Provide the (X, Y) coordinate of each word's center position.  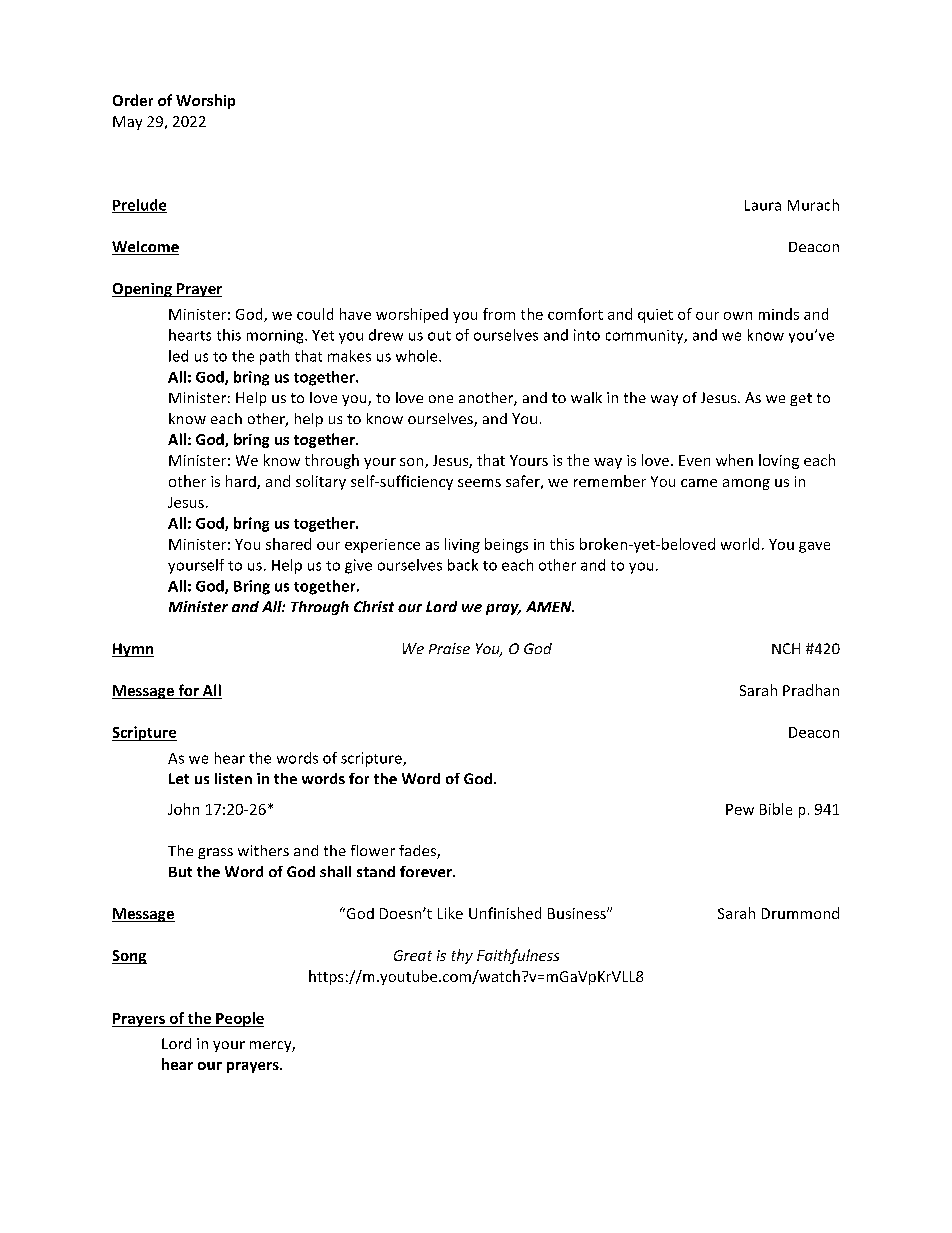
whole (418, 356)
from (499, 314)
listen (233, 778)
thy (462, 956)
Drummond (800, 913)
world (740, 544)
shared (288, 544)
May (127, 123)
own (738, 316)
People (239, 1019)
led (178, 356)
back (463, 565)
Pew (740, 809)
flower (373, 850)
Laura (763, 205)
